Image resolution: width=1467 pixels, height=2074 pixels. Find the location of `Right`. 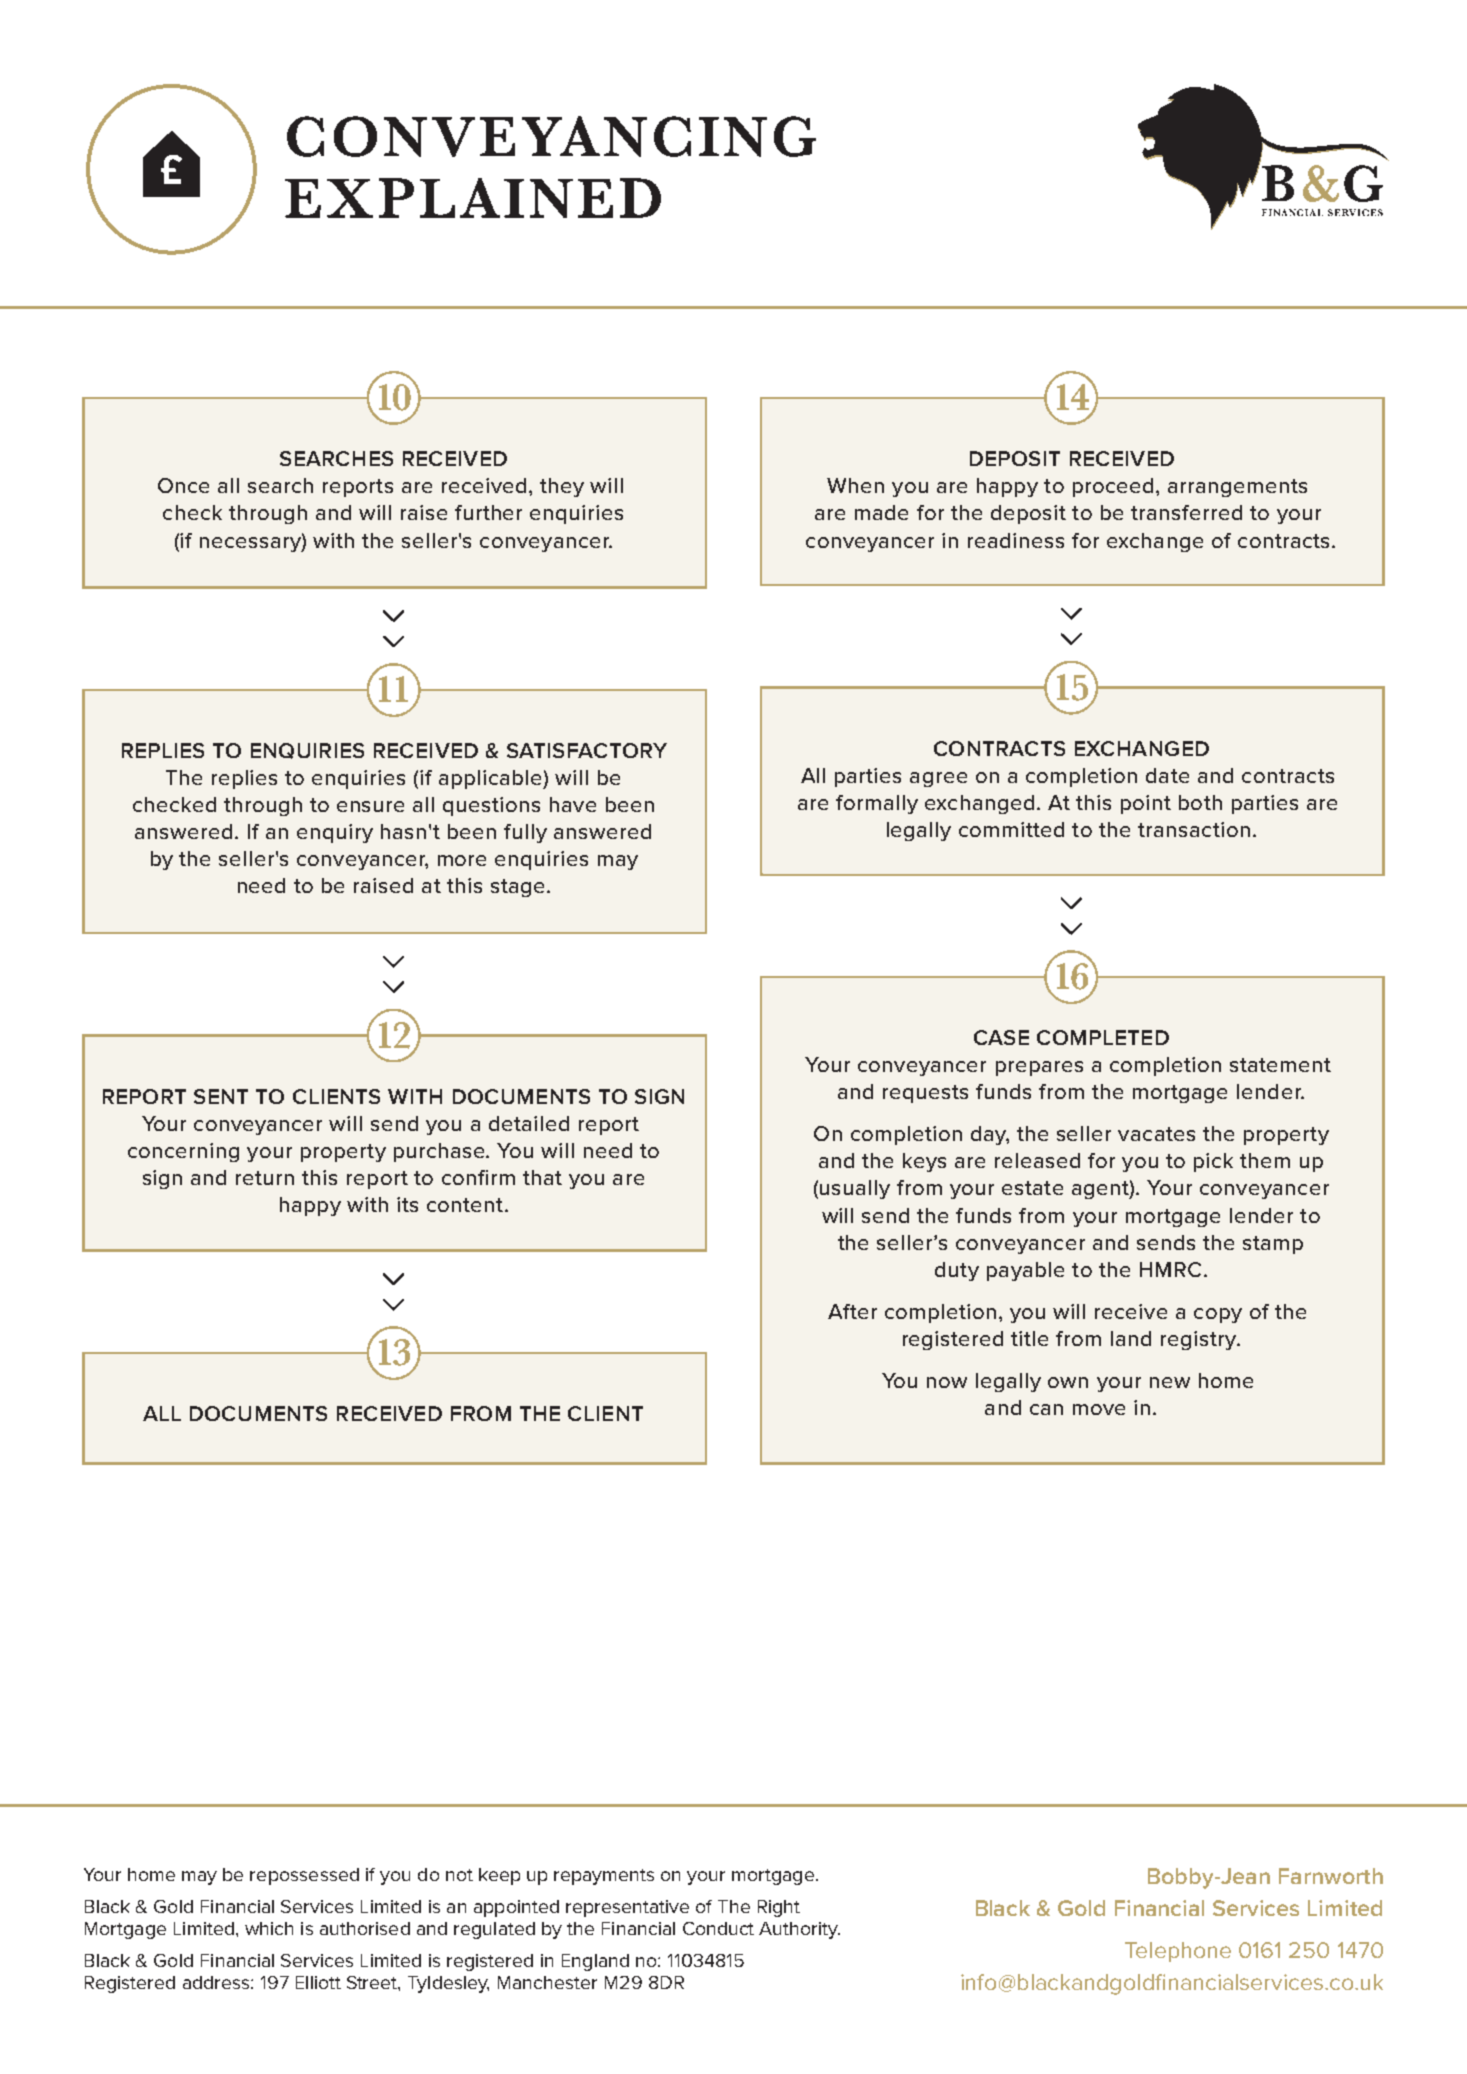

Right is located at coordinates (779, 1908).
